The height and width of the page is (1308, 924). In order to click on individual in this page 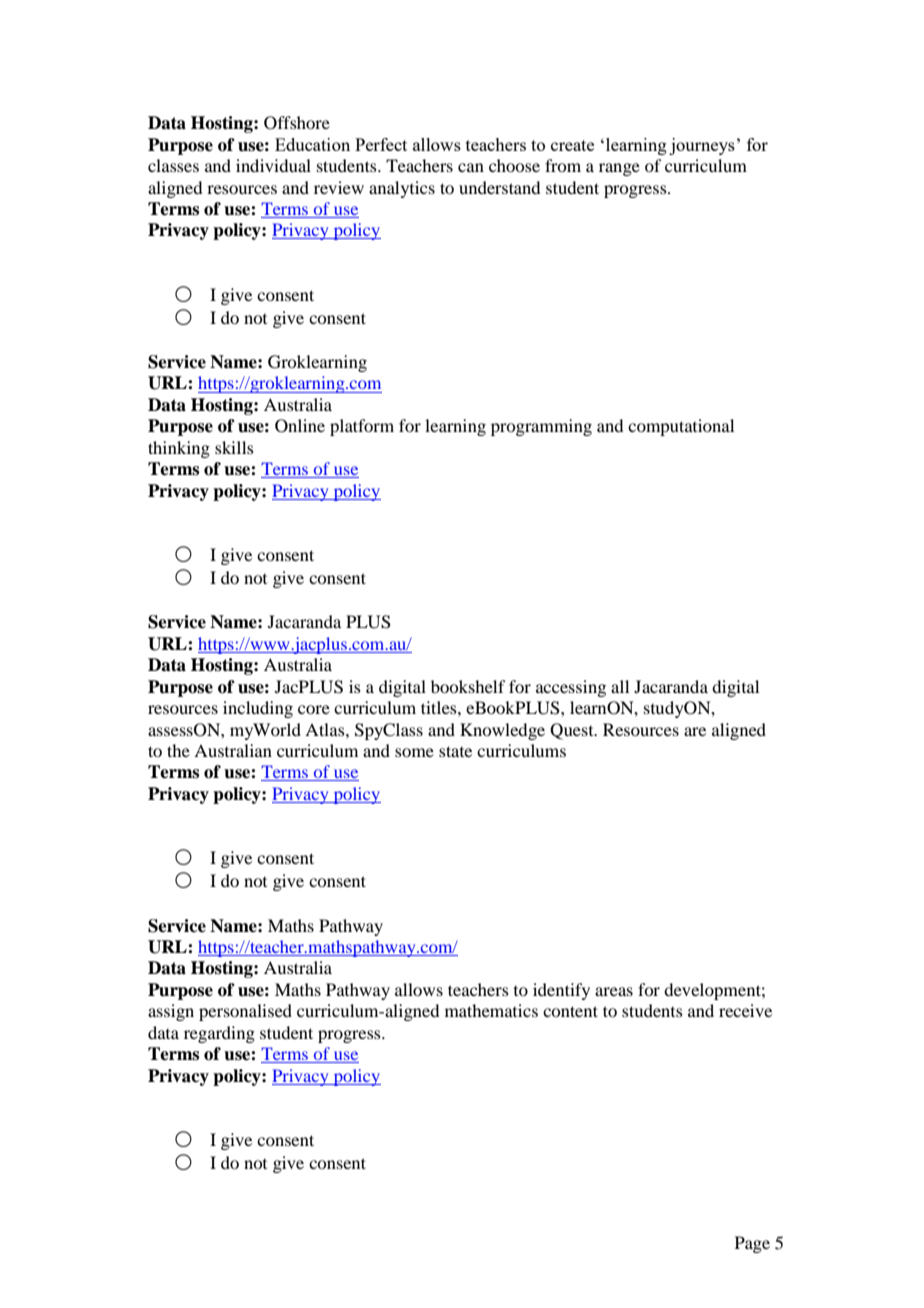, I will do `click(273, 165)`.
